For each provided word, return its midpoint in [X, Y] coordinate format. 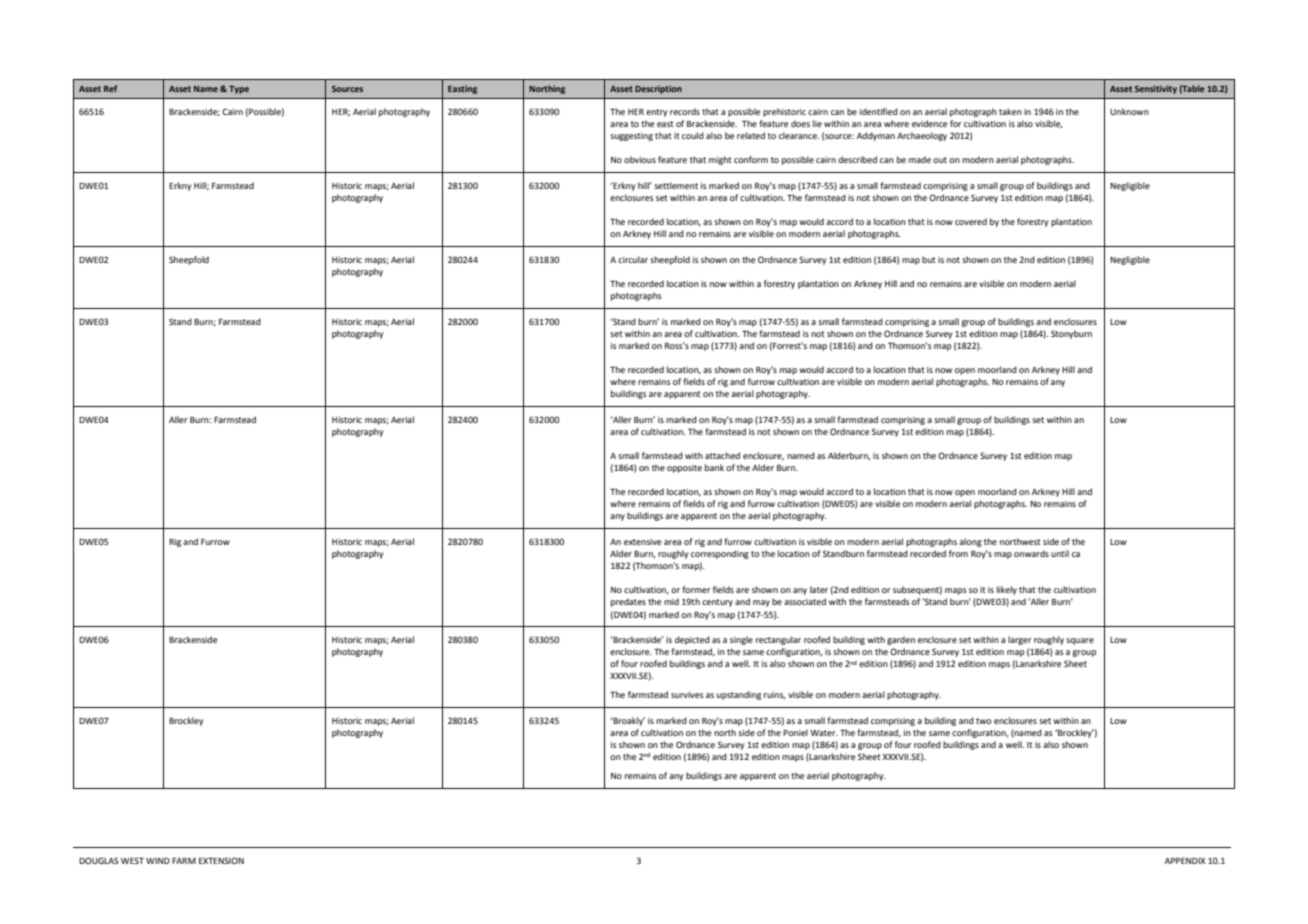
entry [657, 113]
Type [239, 90]
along [970, 542]
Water [824, 733]
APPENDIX [1185, 860]
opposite [684, 468]
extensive [642, 542]
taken [1010, 111]
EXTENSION [221, 860]
